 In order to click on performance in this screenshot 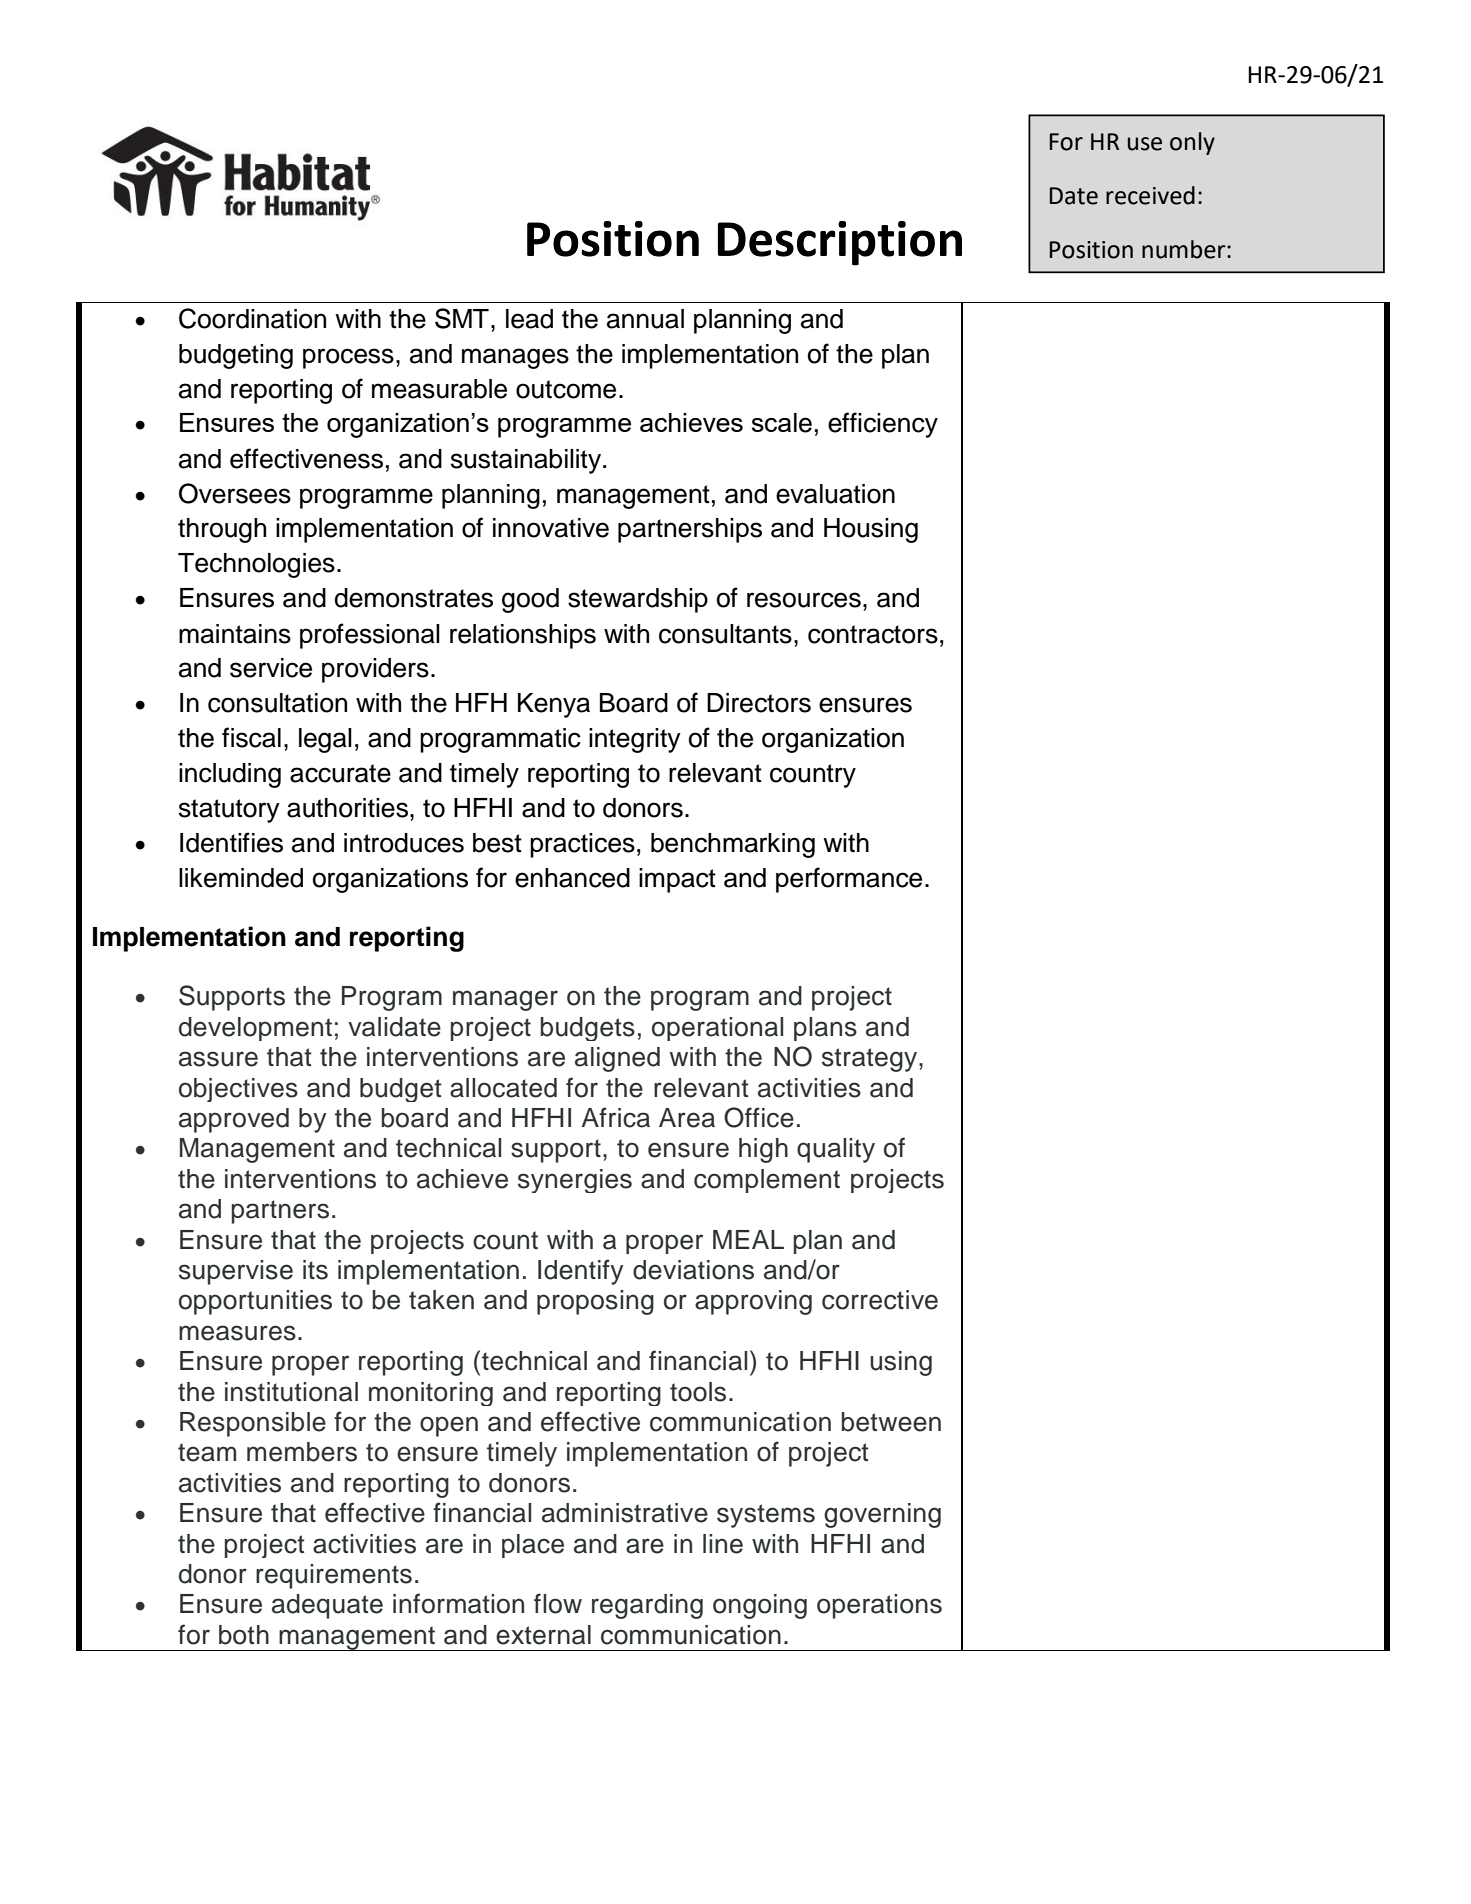, I will do `click(849, 880)`.
